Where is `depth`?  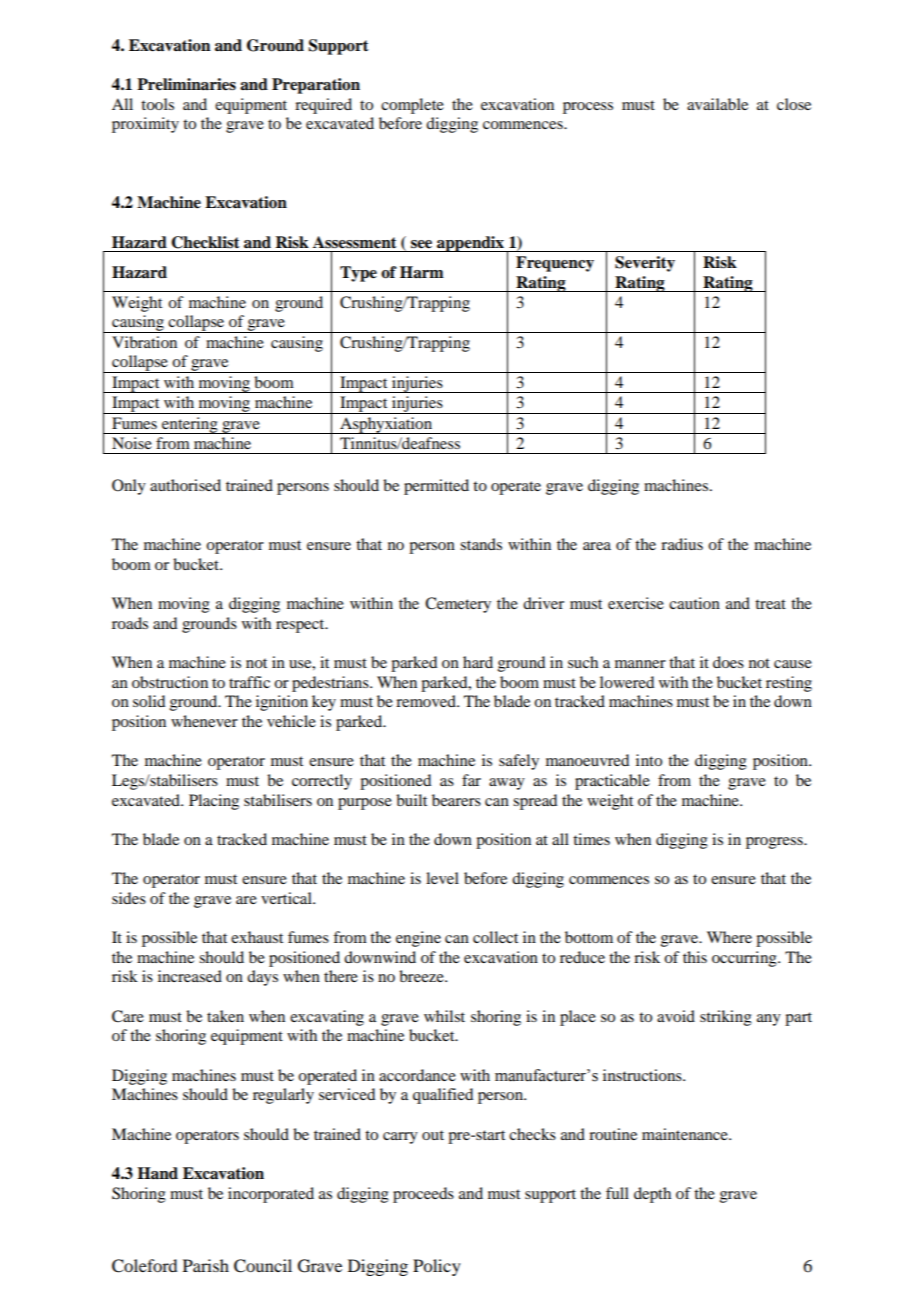
depth is located at coordinates (652, 1195).
